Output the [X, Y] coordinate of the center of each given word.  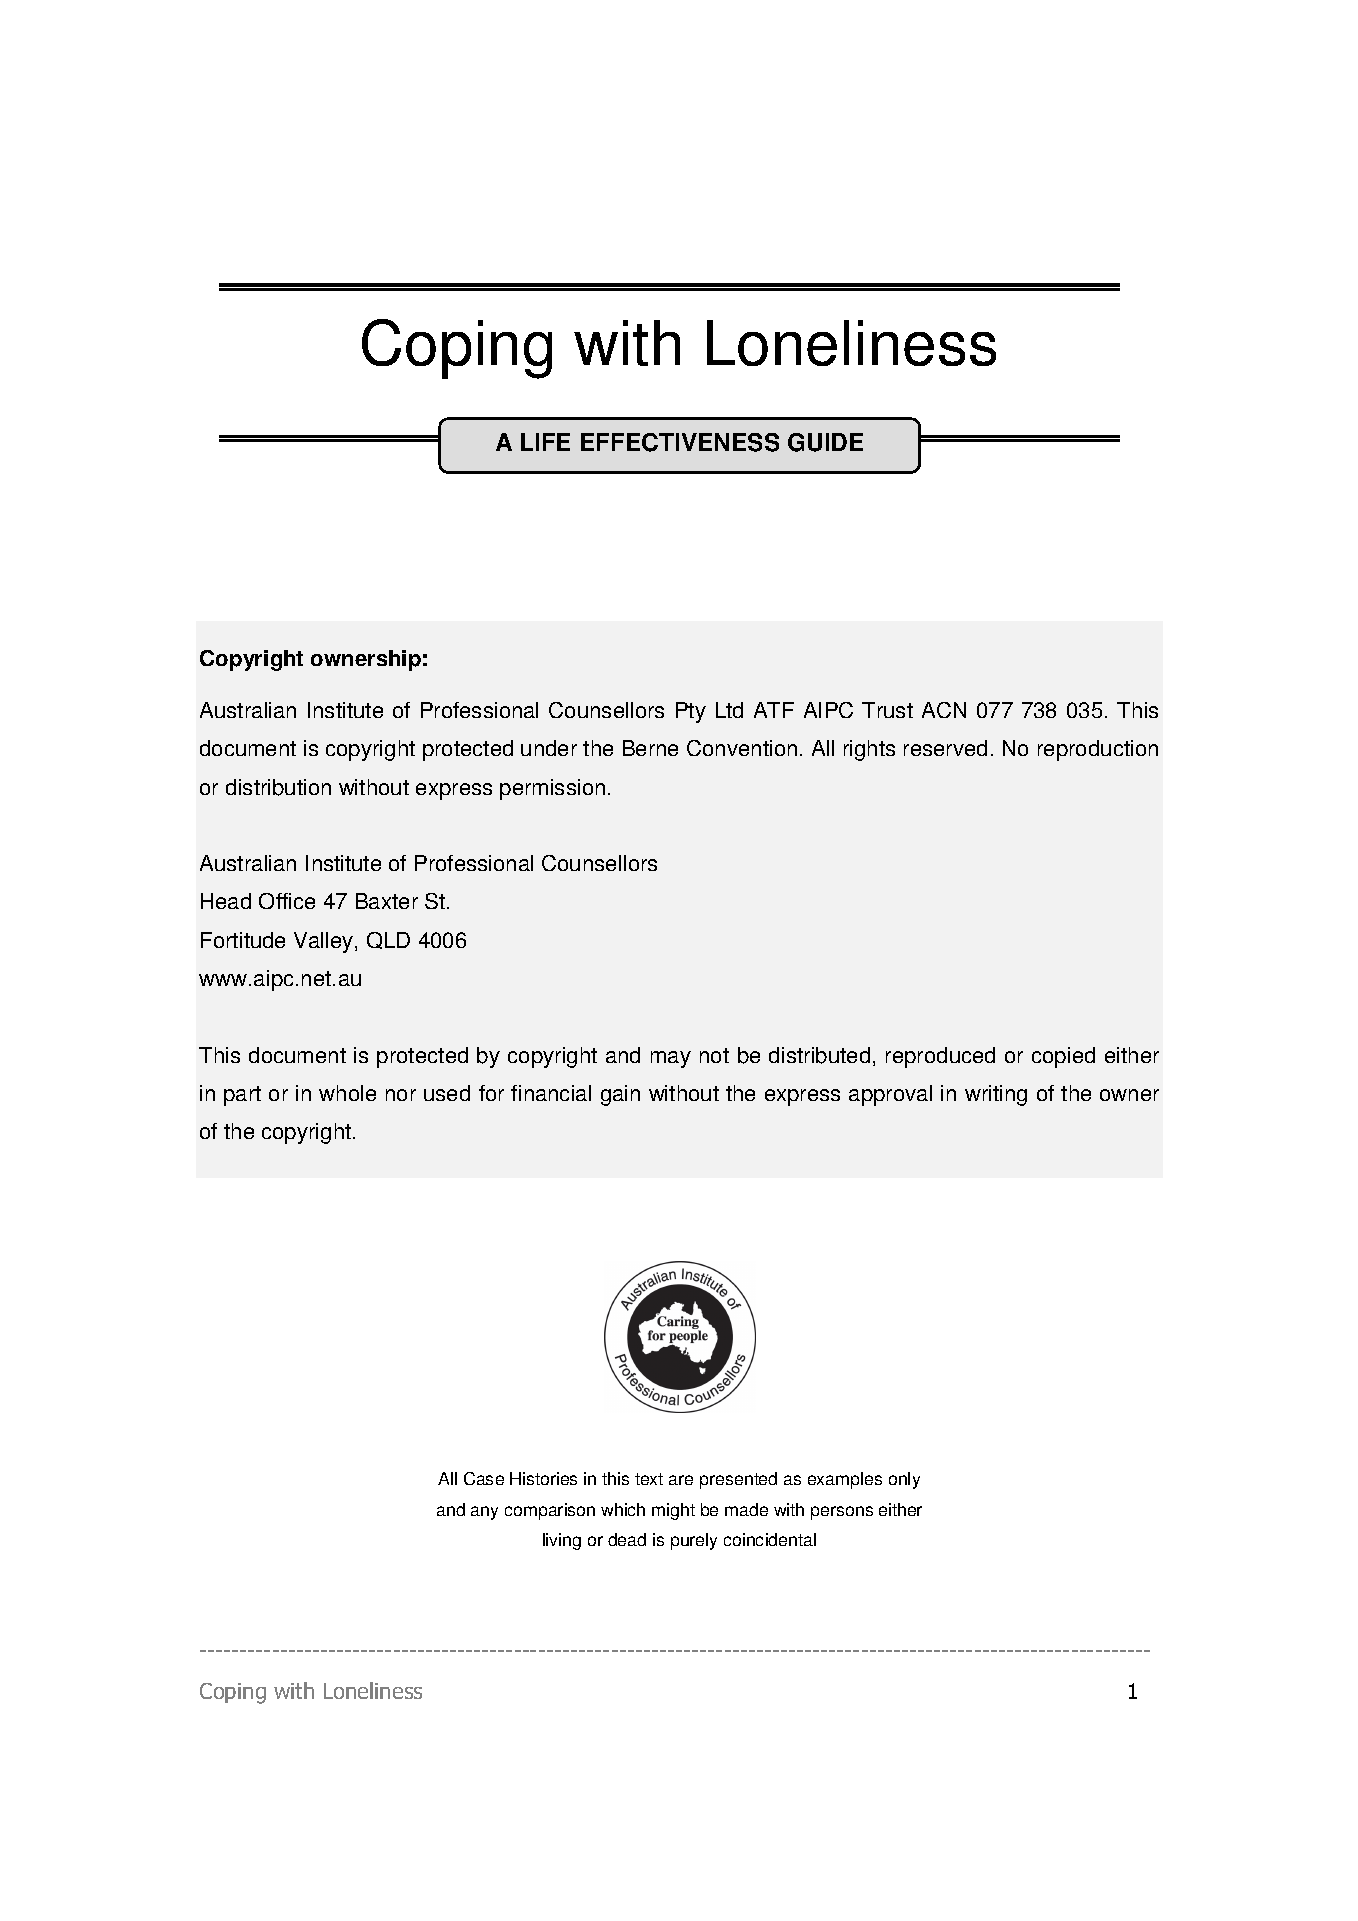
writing [996, 1095]
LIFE [545, 442]
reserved [945, 748]
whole [347, 1093]
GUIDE [825, 442]
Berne [650, 748]
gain [620, 1095]
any [484, 1513]
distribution [278, 787]
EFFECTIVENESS [680, 442]
